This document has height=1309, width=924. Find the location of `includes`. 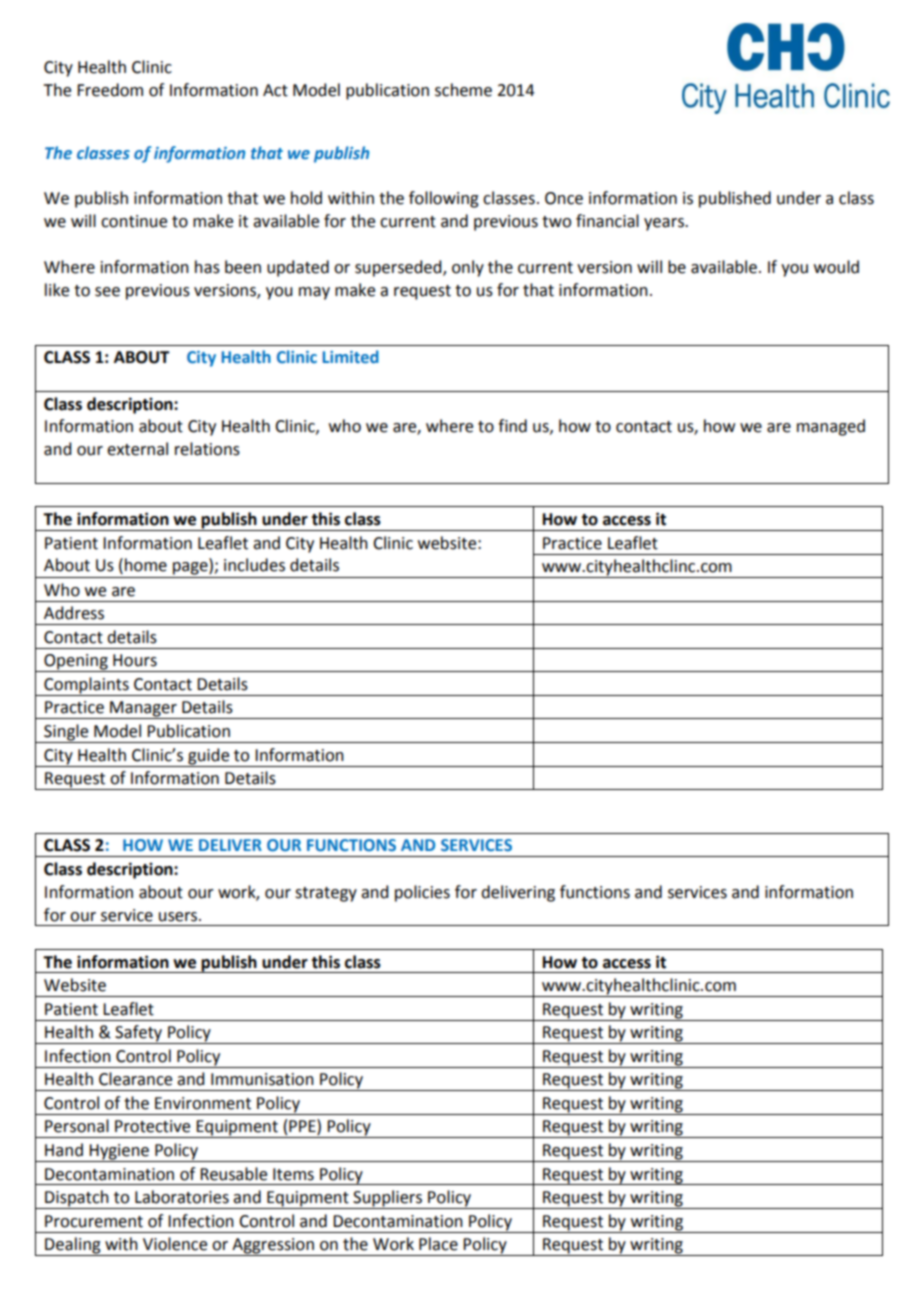

includes is located at coordinates (254, 565).
